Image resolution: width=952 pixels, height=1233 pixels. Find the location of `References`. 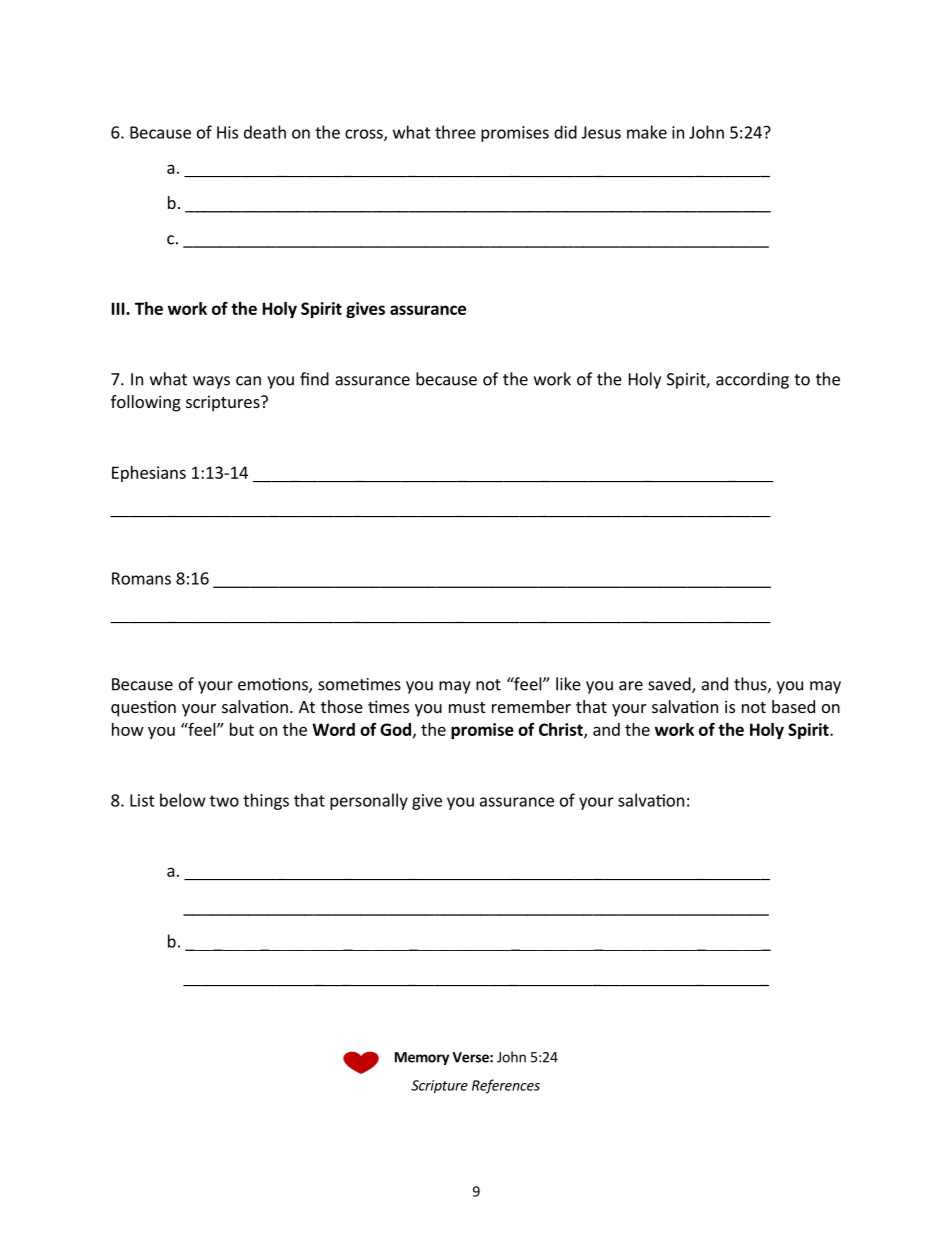

References is located at coordinates (506, 1086).
